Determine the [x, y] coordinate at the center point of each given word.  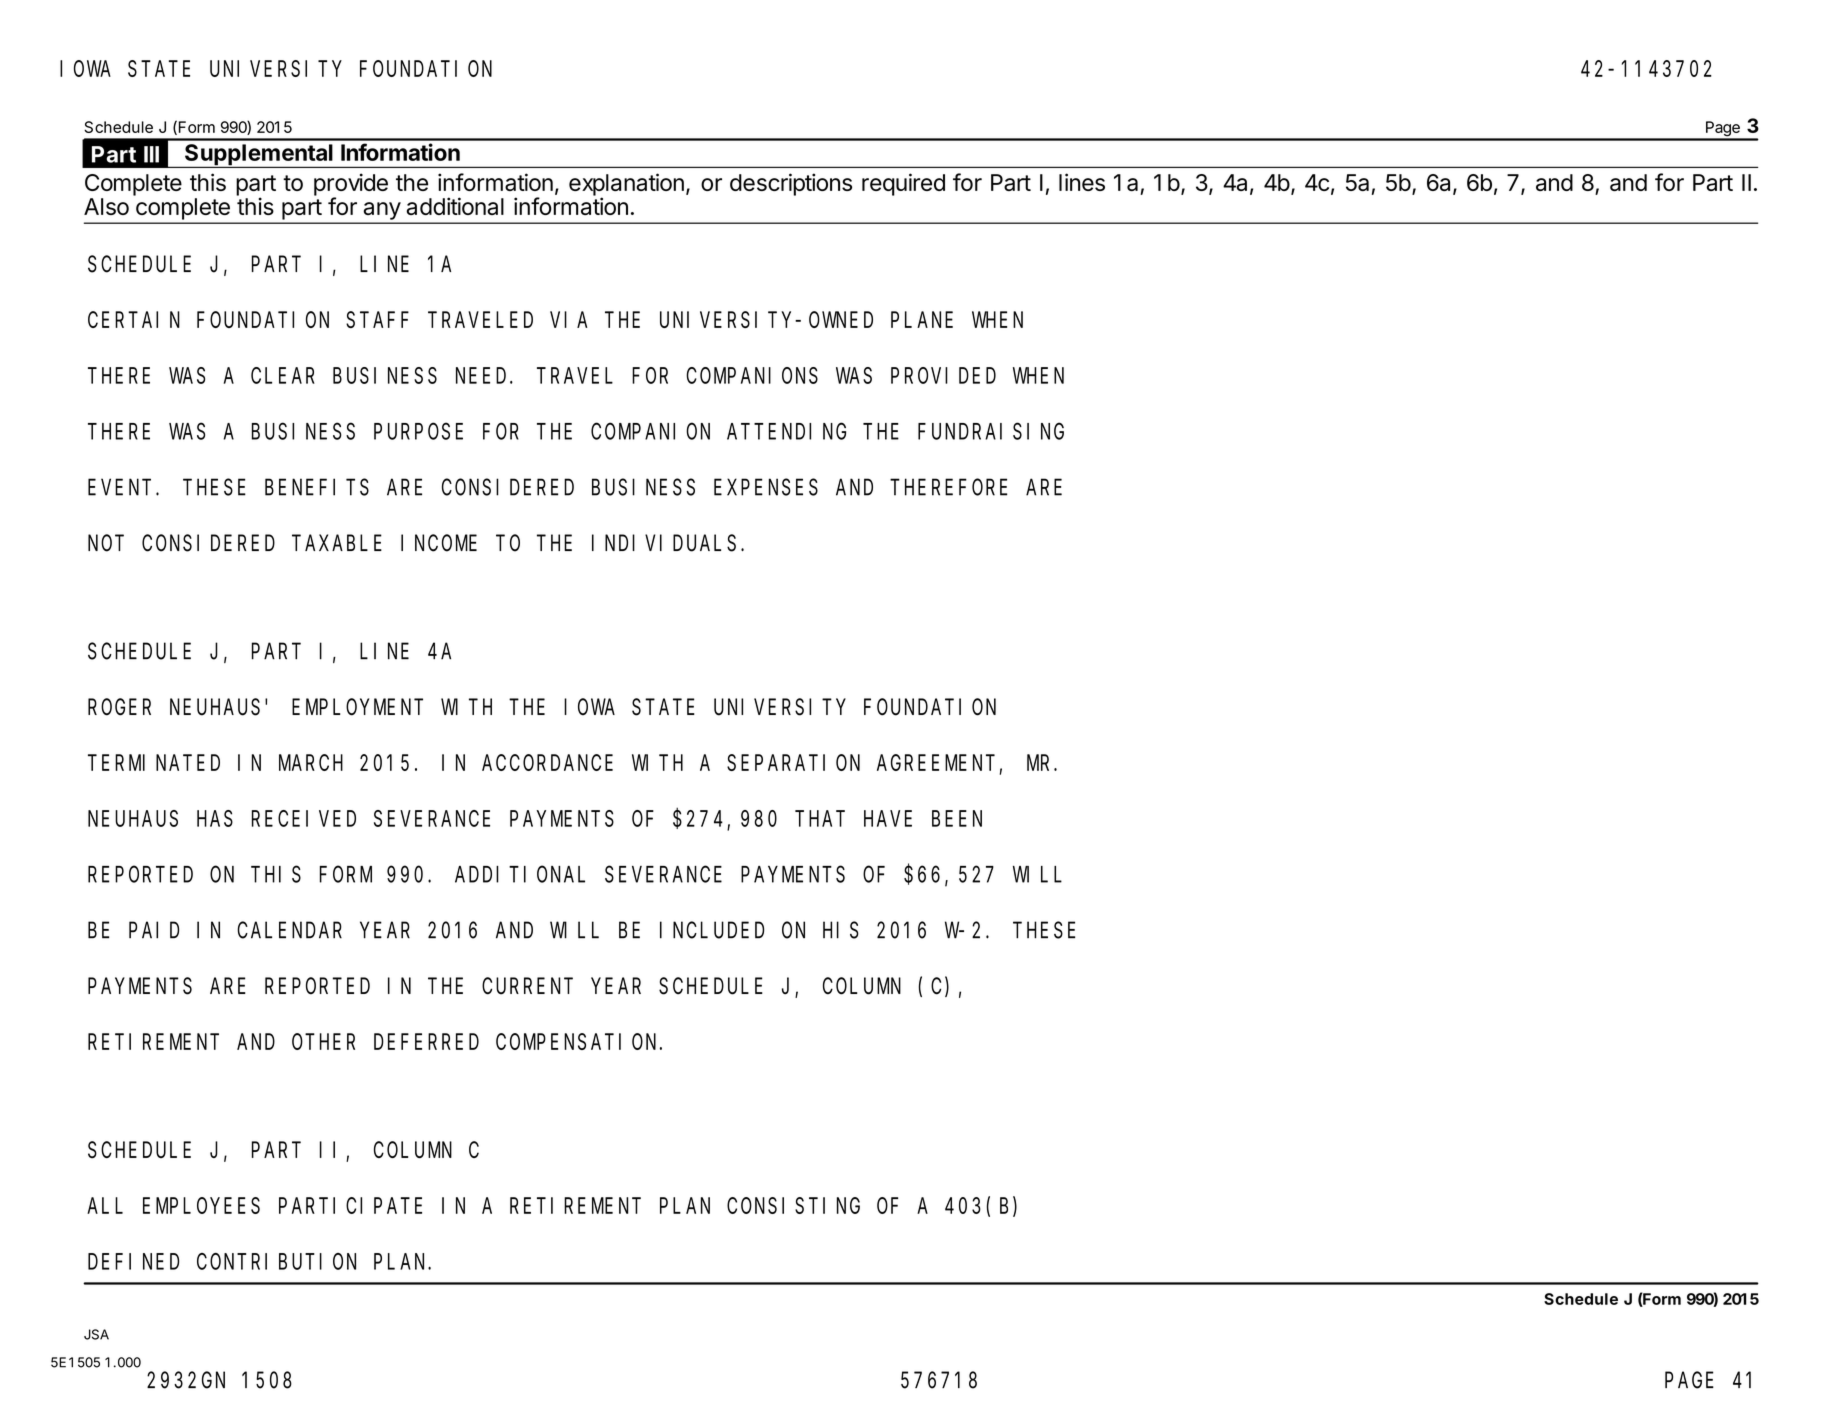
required [903, 184]
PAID [154, 931]
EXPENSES [766, 488]
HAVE [888, 819]
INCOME [439, 543]
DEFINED [133, 1262]
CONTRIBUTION [276, 1262]
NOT [106, 543]
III [151, 154]
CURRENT [527, 986]
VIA [568, 320]
